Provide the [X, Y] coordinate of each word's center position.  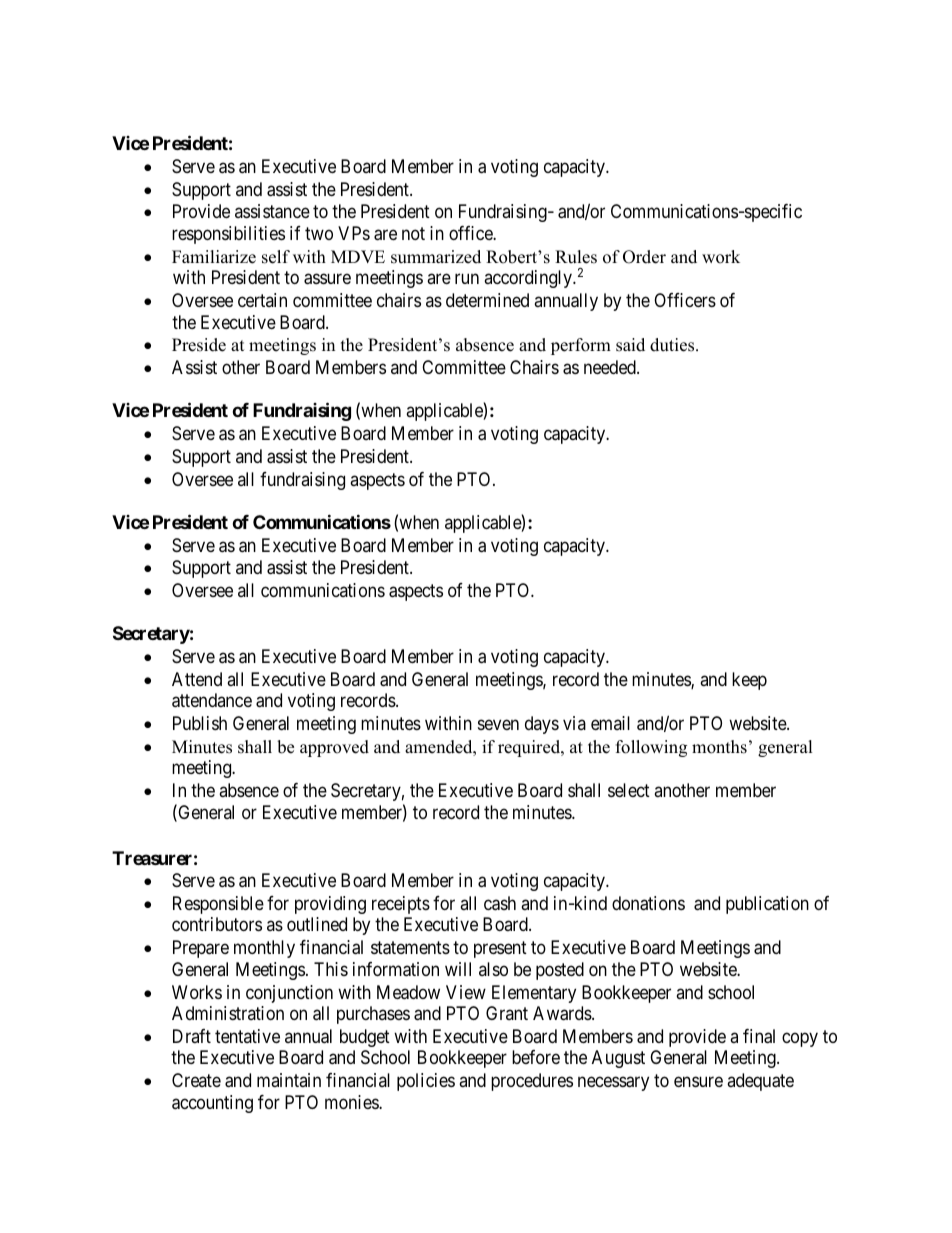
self [276, 257]
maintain [289, 1080]
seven [498, 725]
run [467, 279]
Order [644, 257]
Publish [200, 723]
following [651, 748]
